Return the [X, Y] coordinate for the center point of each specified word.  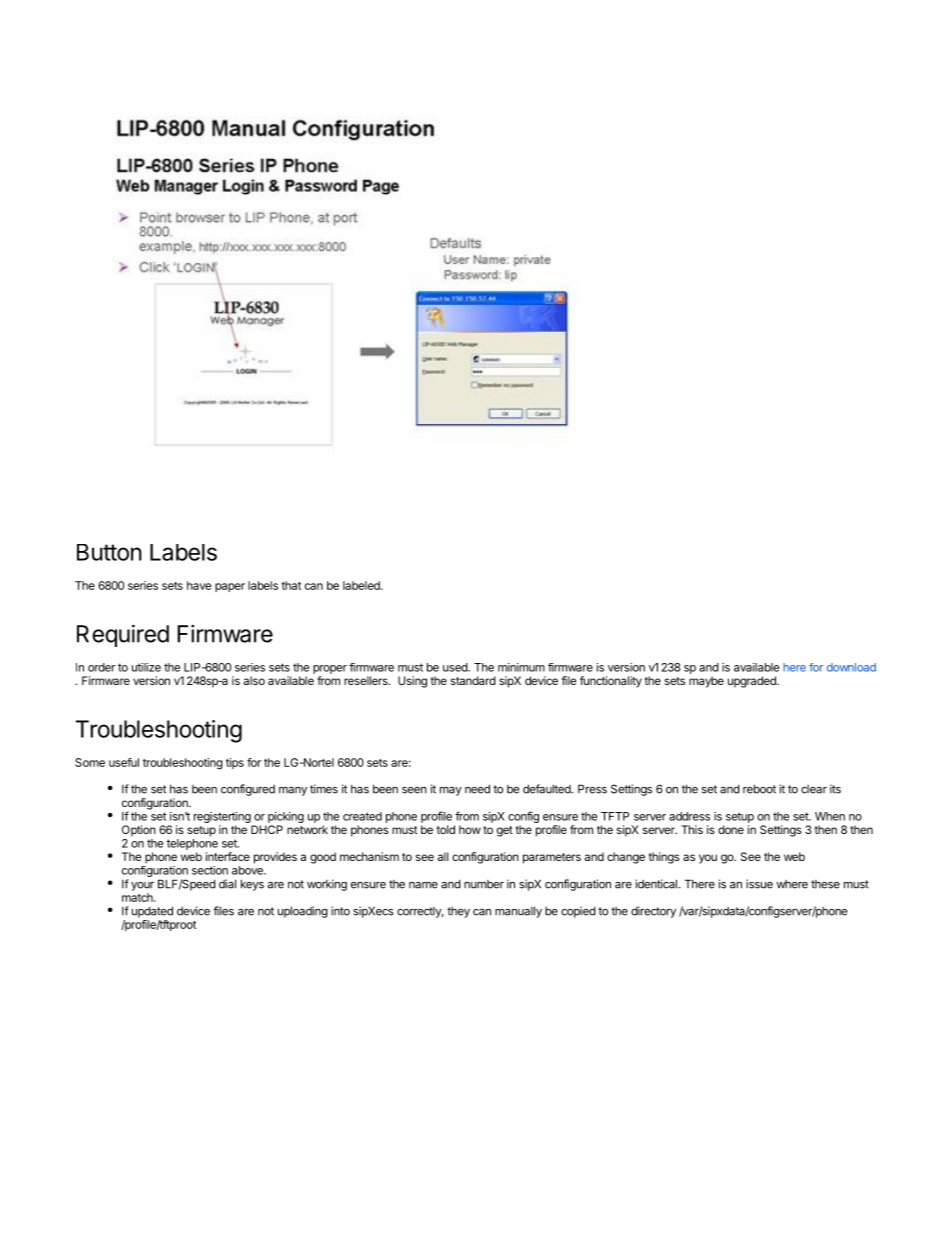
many [293, 791]
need [477, 789]
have [199, 585]
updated [152, 912]
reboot [759, 789]
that [291, 585]
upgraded [753, 682]
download [851, 667]
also [254, 680]
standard [473, 680]
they [458, 912]
